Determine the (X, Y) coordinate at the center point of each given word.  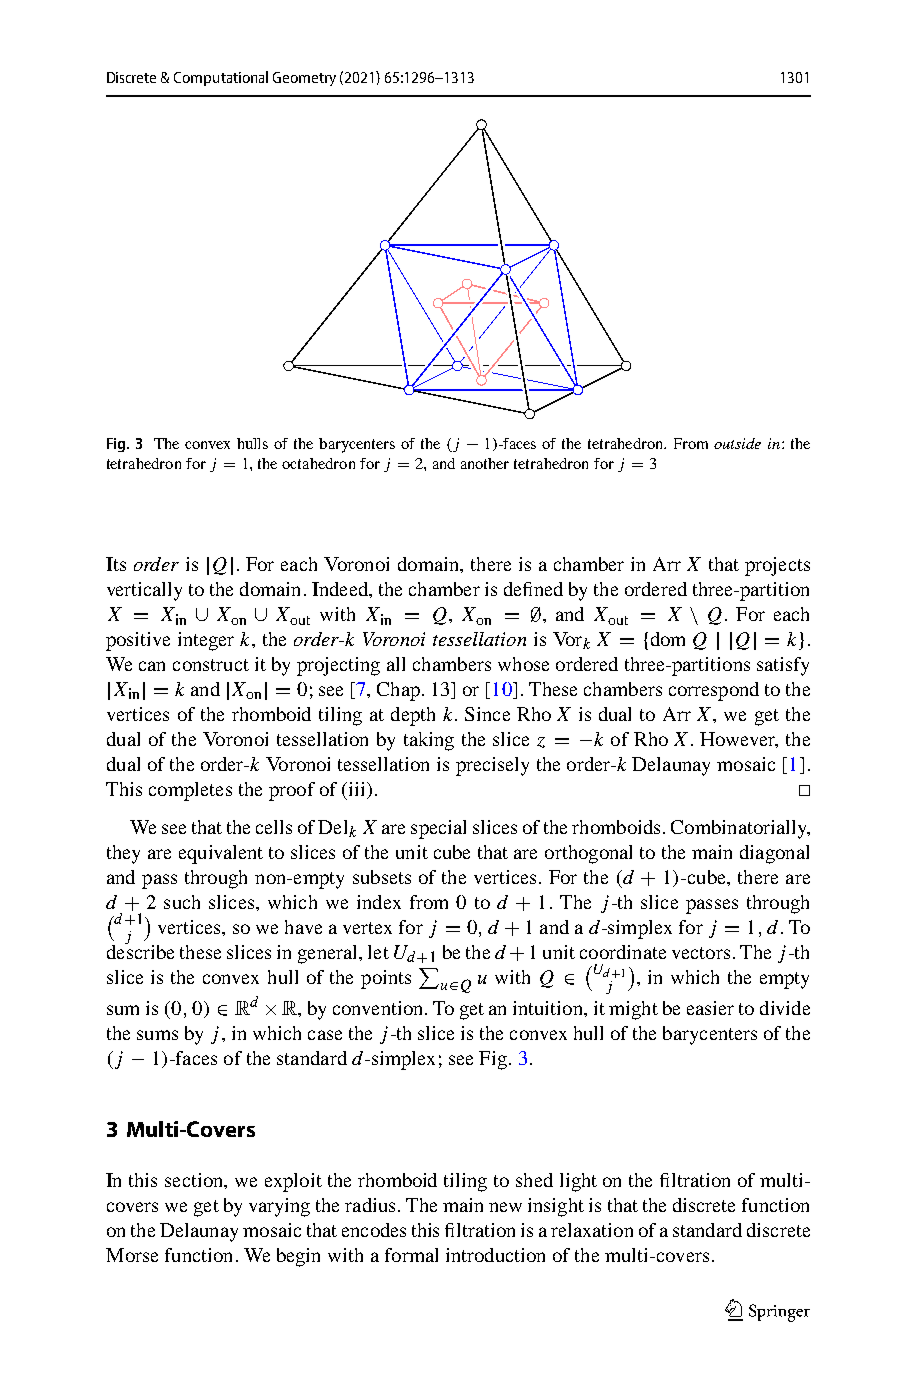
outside (737, 443)
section (195, 1181)
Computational (221, 78)
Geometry (304, 79)
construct (211, 665)
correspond (714, 691)
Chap (398, 691)
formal (411, 1255)
